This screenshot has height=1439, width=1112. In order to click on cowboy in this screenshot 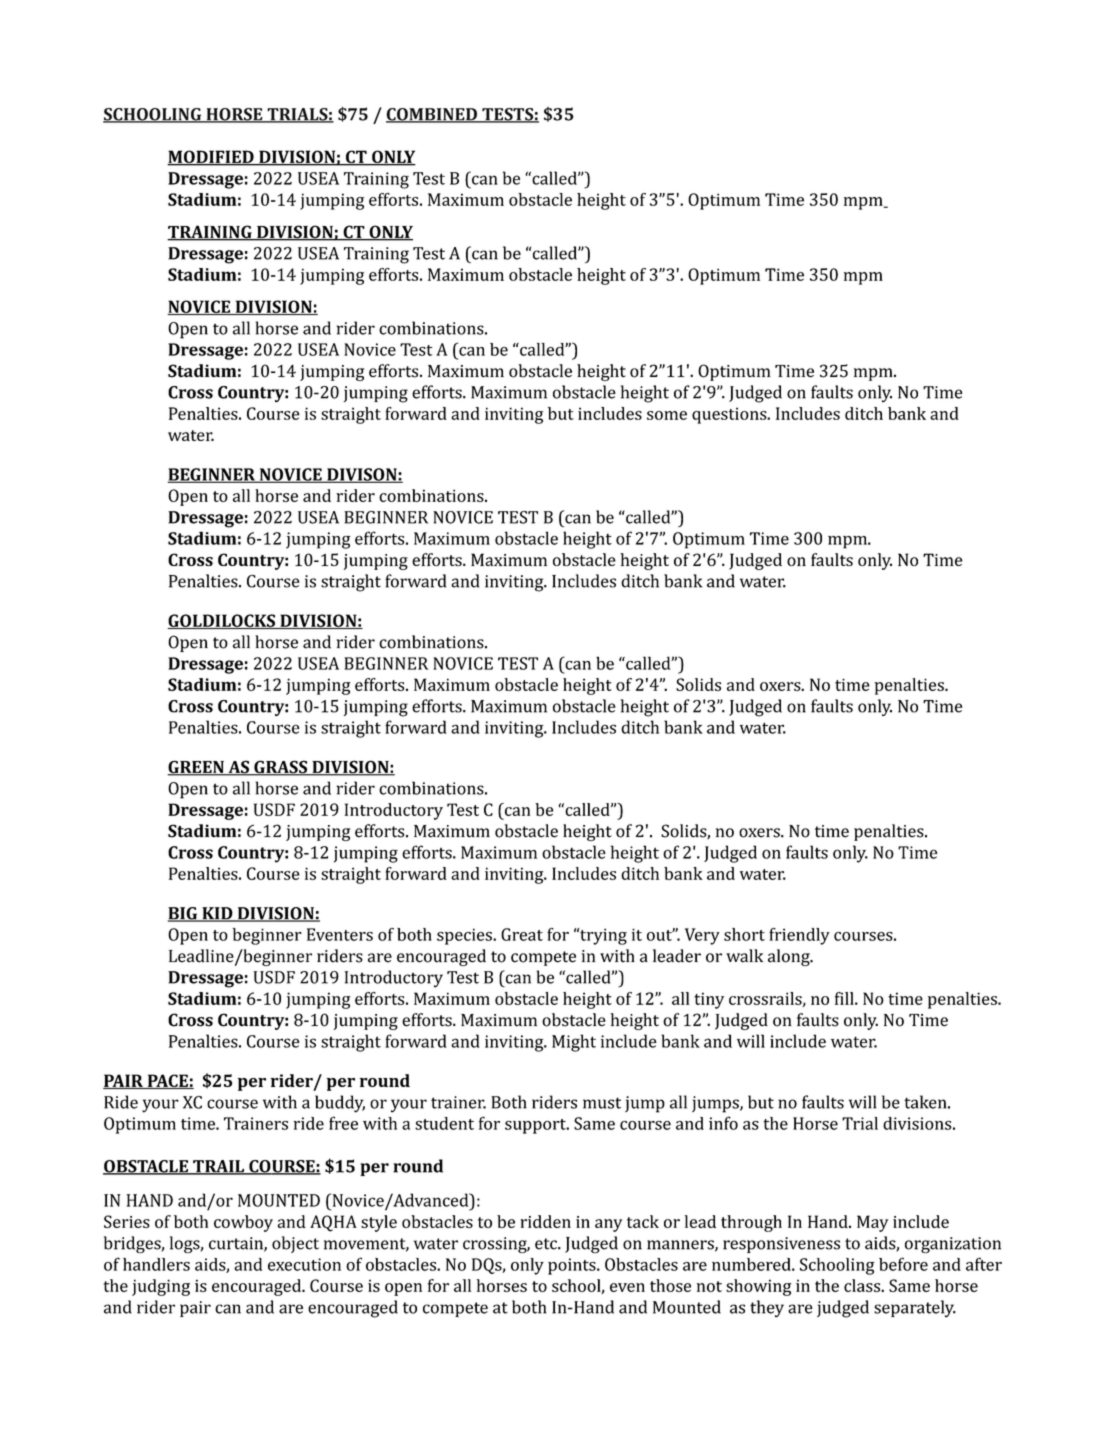, I will do `click(243, 1223)`.
